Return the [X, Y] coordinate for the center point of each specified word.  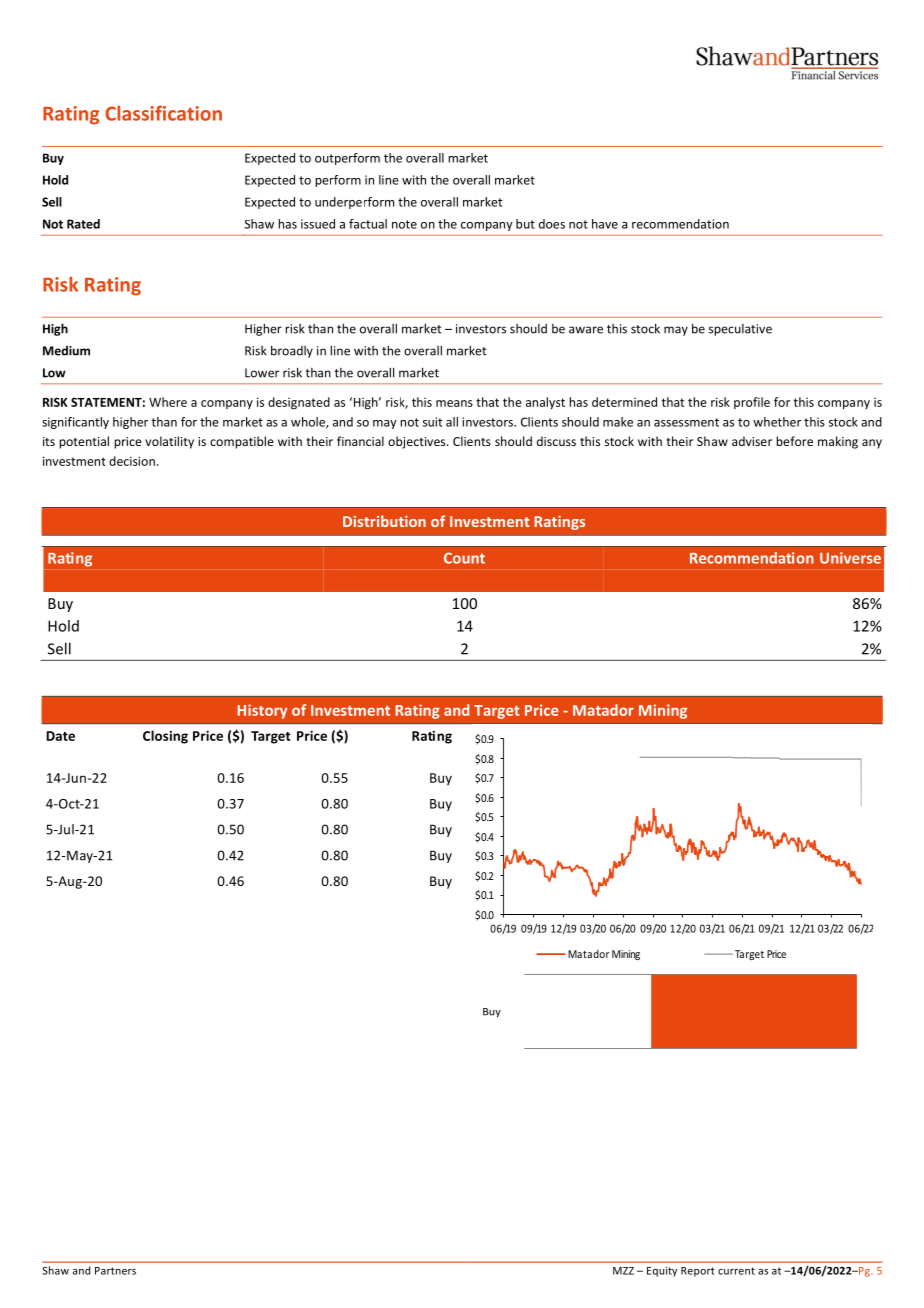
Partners [115, 1271]
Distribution [384, 521]
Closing [165, 737]
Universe [850, 558]
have [605, 224]
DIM [489, 758]
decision [132, 461]
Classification [163, 113]
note [404, 224]
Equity [662, 1271]
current [736, 1271]
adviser [752, 441]
